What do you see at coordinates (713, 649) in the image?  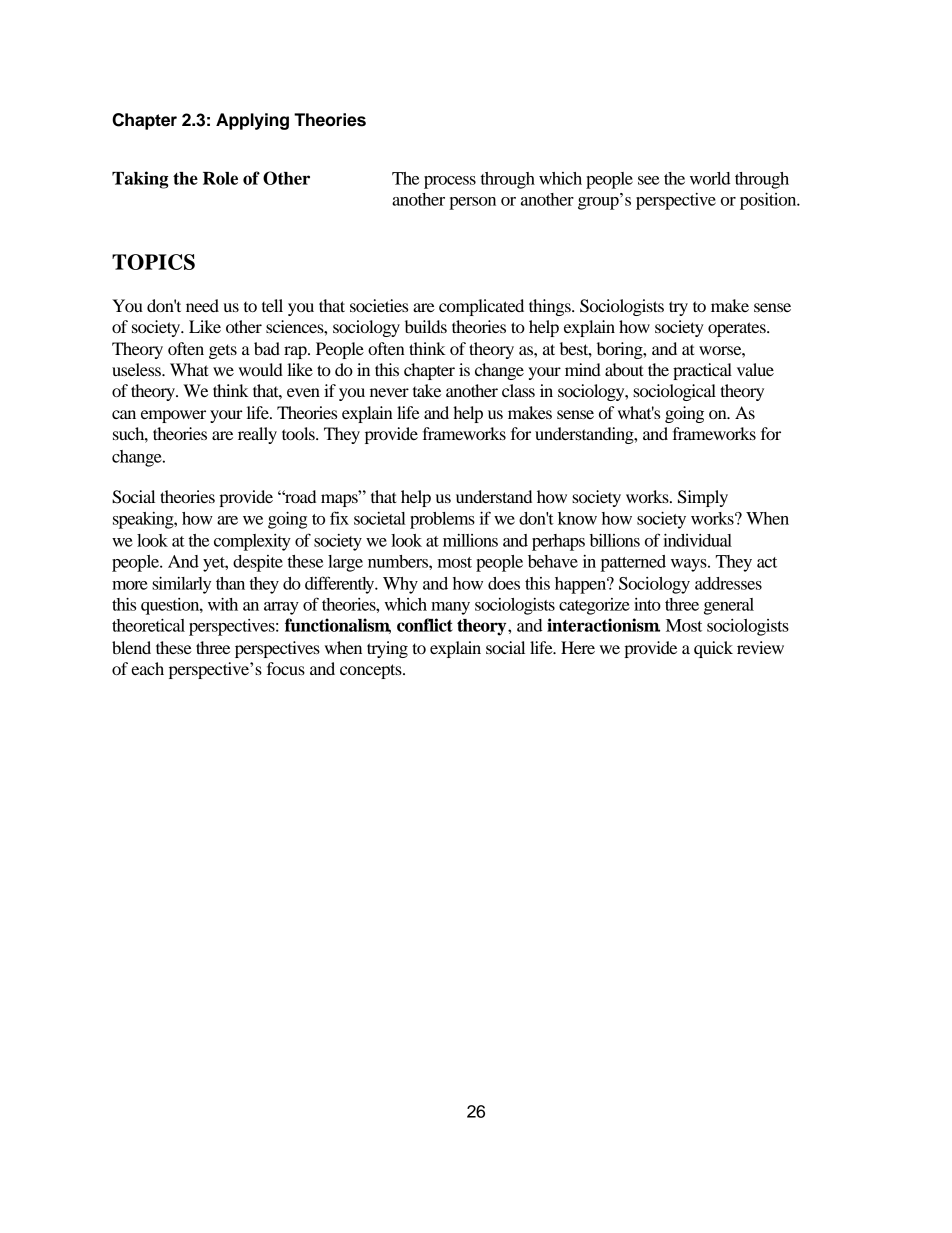 I see `quick` at bounding box center [713, 649].
